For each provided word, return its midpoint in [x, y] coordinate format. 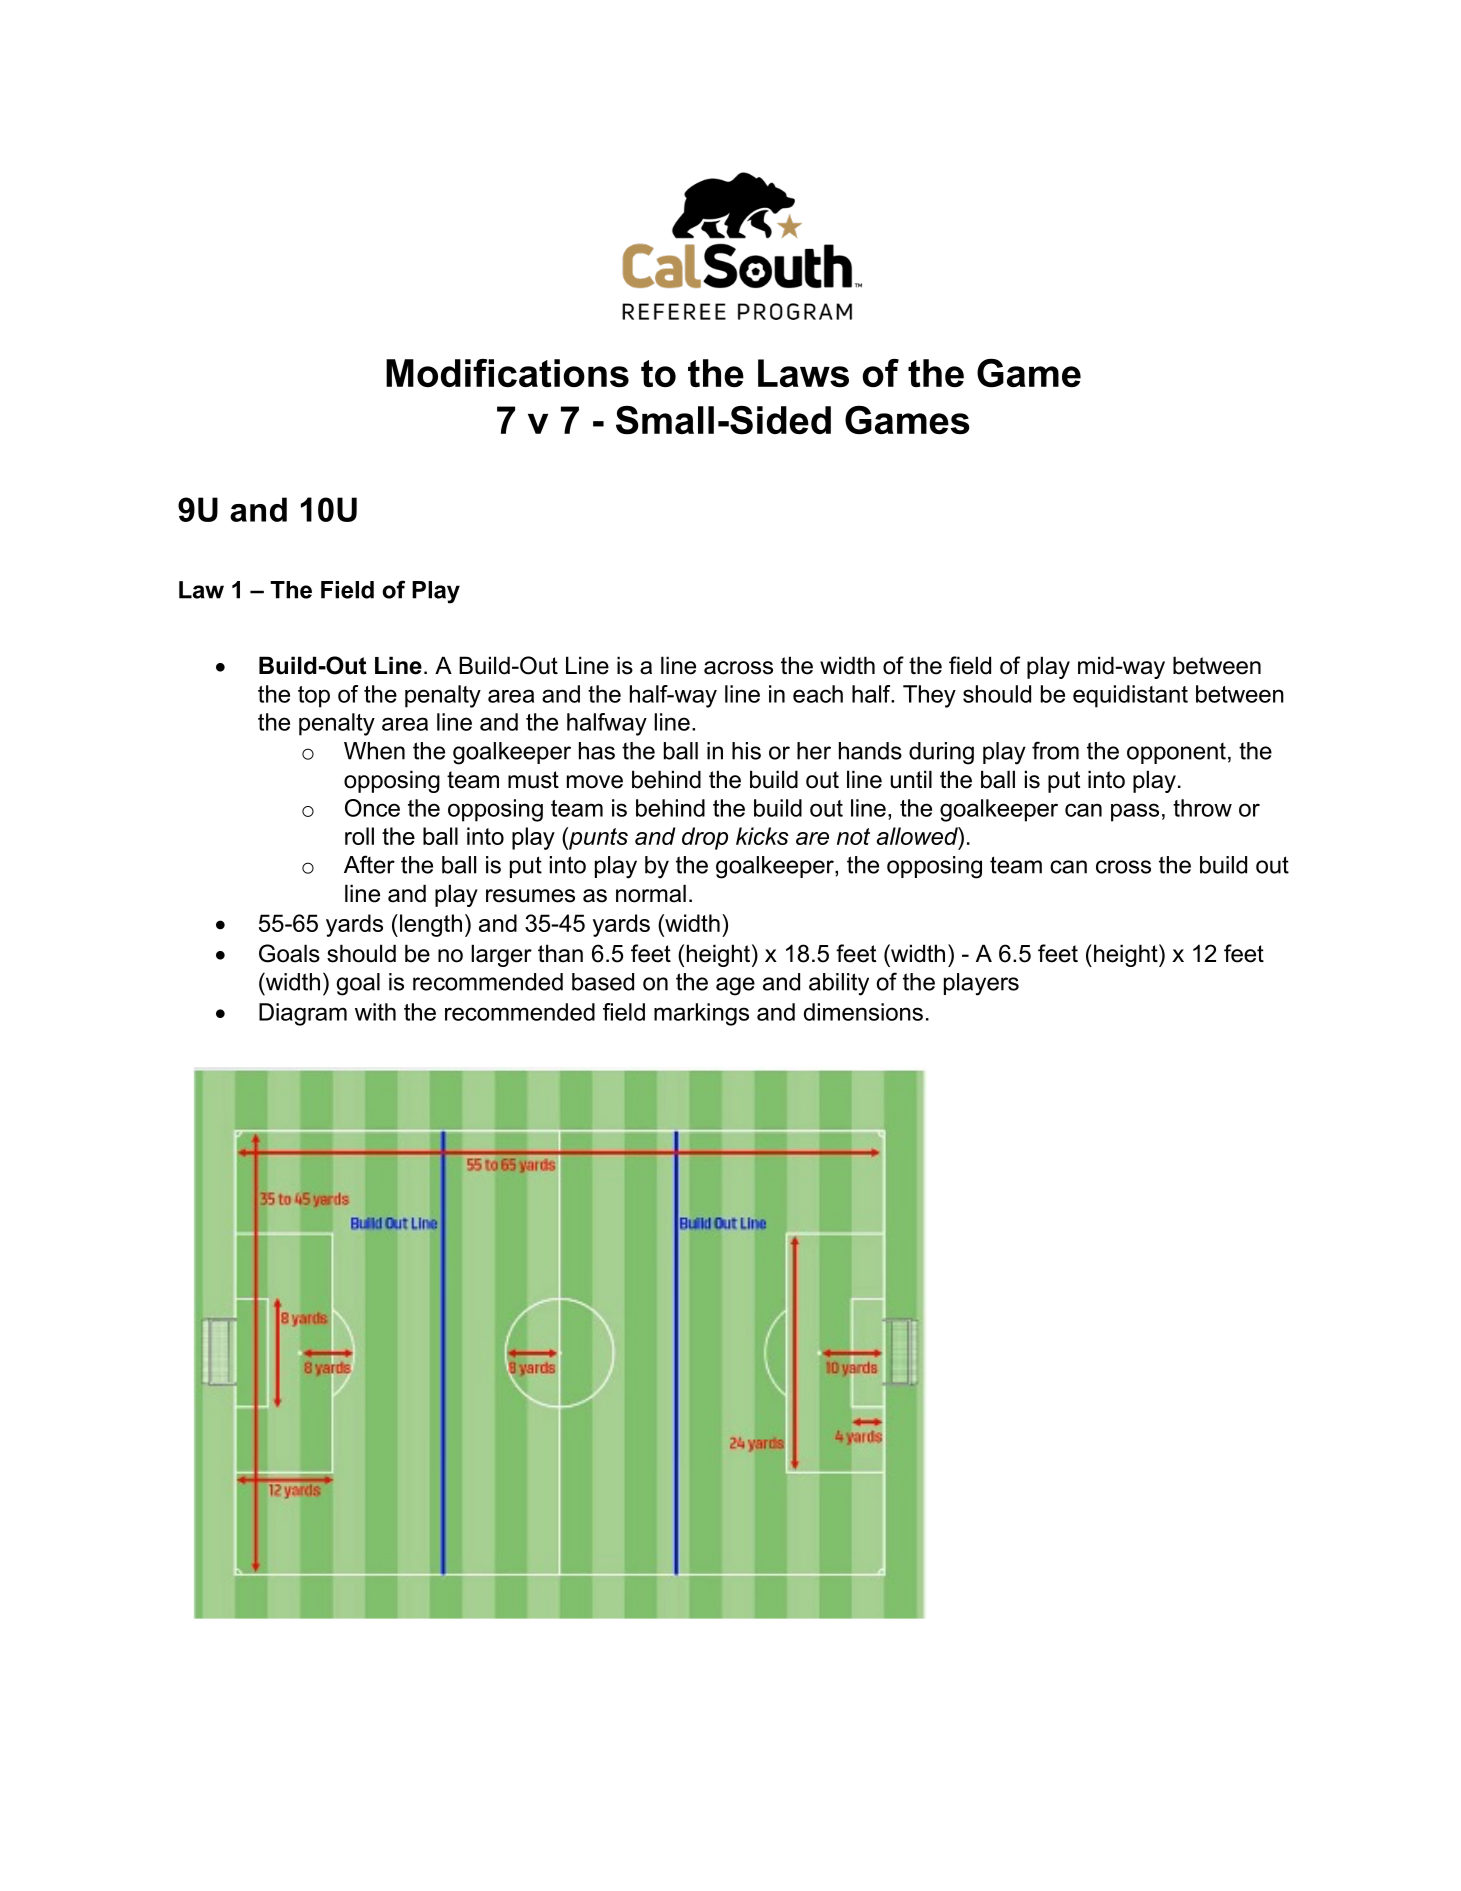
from [1055, 750]
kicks [762, 836]
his [746, 751]
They [929, 696]
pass [1135, 812]
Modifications [507, 373]
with [375, 1012]
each [818, 694]
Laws [803, 373]
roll [359, 836]
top [314, 697]
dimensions [863, 1012]
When [374, 751]
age [735, 986]
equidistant [1130, 696]
